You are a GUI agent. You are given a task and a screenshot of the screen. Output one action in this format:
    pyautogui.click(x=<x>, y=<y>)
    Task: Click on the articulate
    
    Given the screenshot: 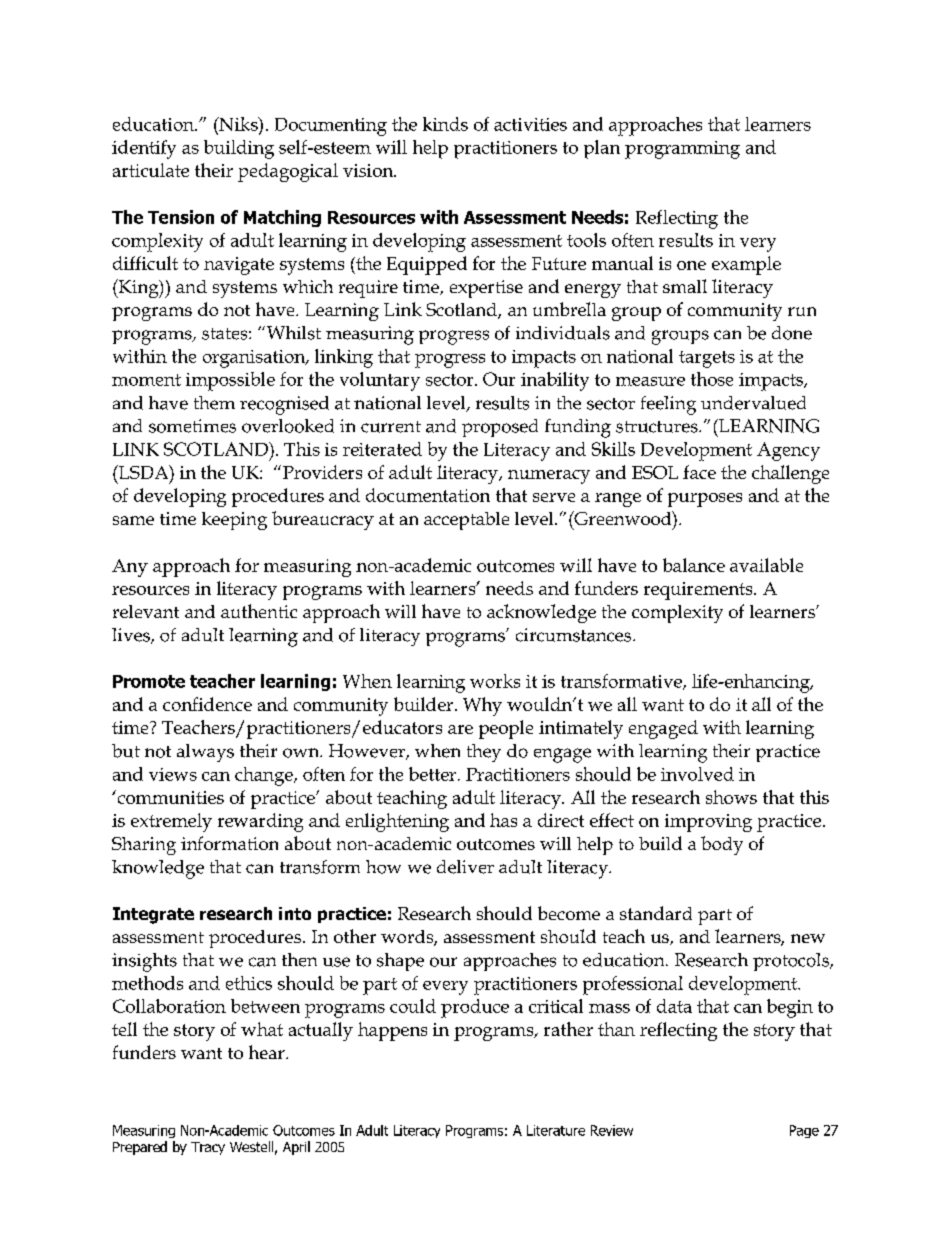 What is the action you would take?
    pyautogui.click(x=151, y=170)
